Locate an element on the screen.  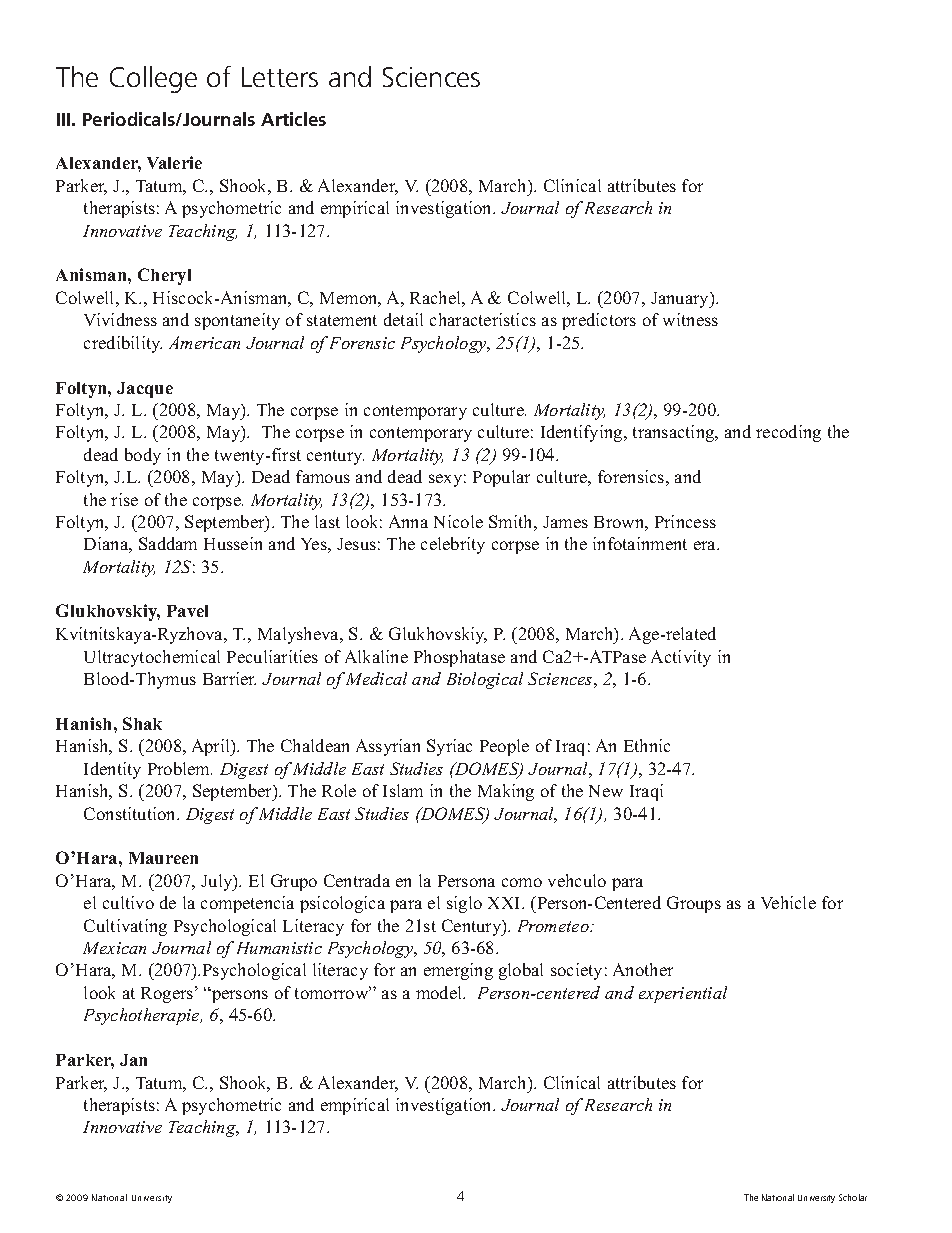
January is located at coordinates (681, 300).
